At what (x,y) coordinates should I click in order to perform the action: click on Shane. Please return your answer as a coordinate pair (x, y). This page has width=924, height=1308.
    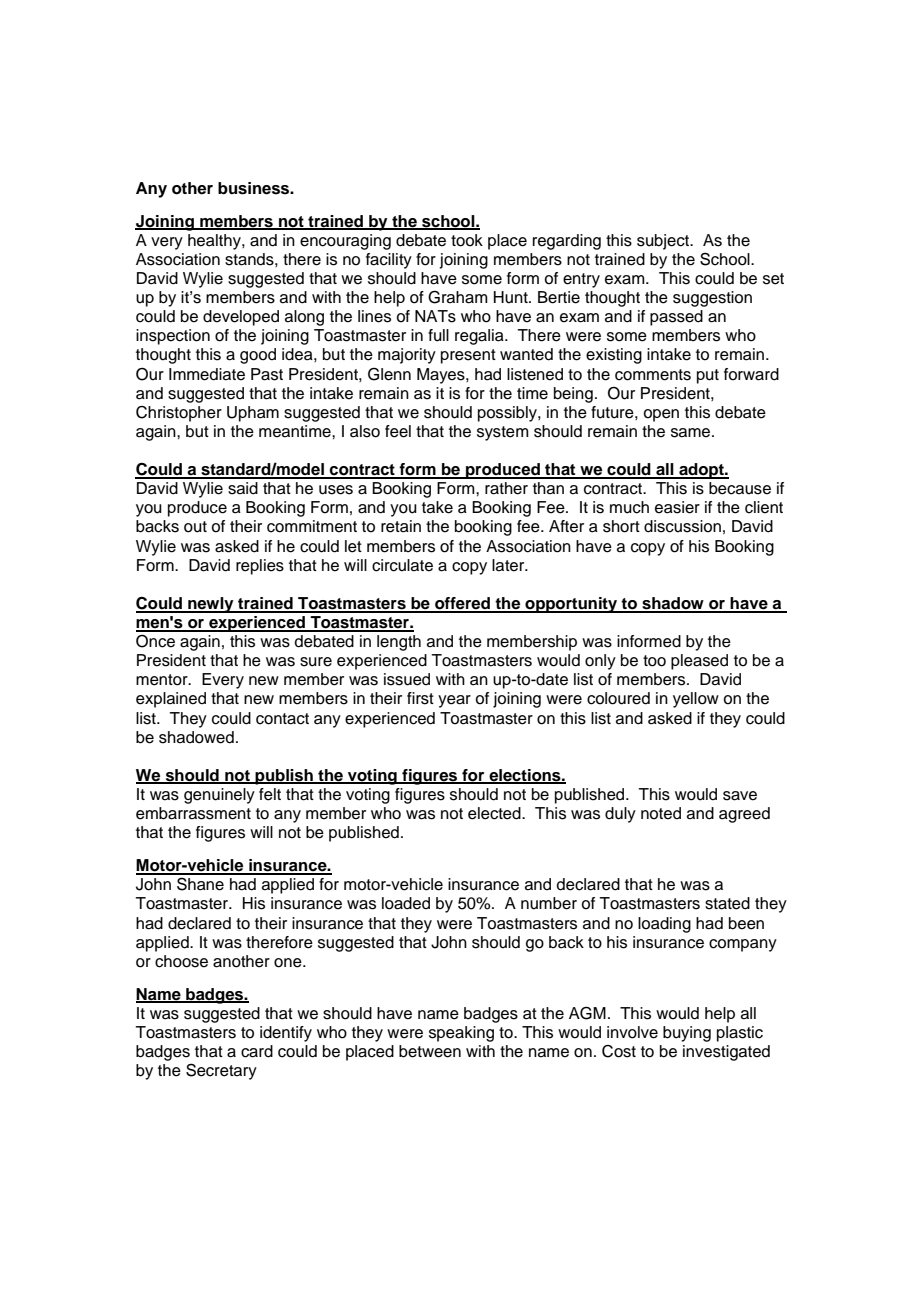
    Looking at the image, I should click on (200, 884).
